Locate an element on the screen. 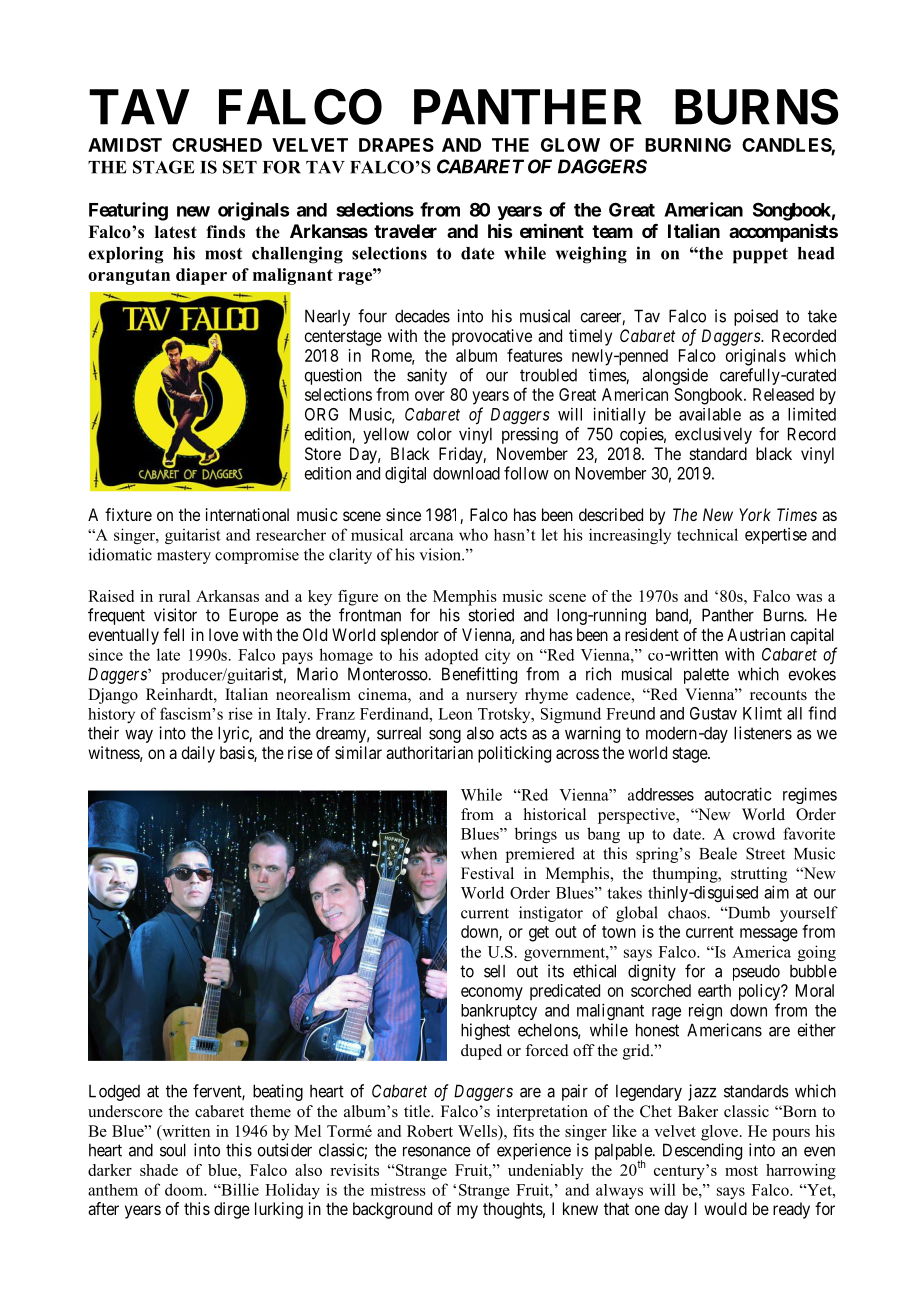  color is located at coordinates (434, 434).
